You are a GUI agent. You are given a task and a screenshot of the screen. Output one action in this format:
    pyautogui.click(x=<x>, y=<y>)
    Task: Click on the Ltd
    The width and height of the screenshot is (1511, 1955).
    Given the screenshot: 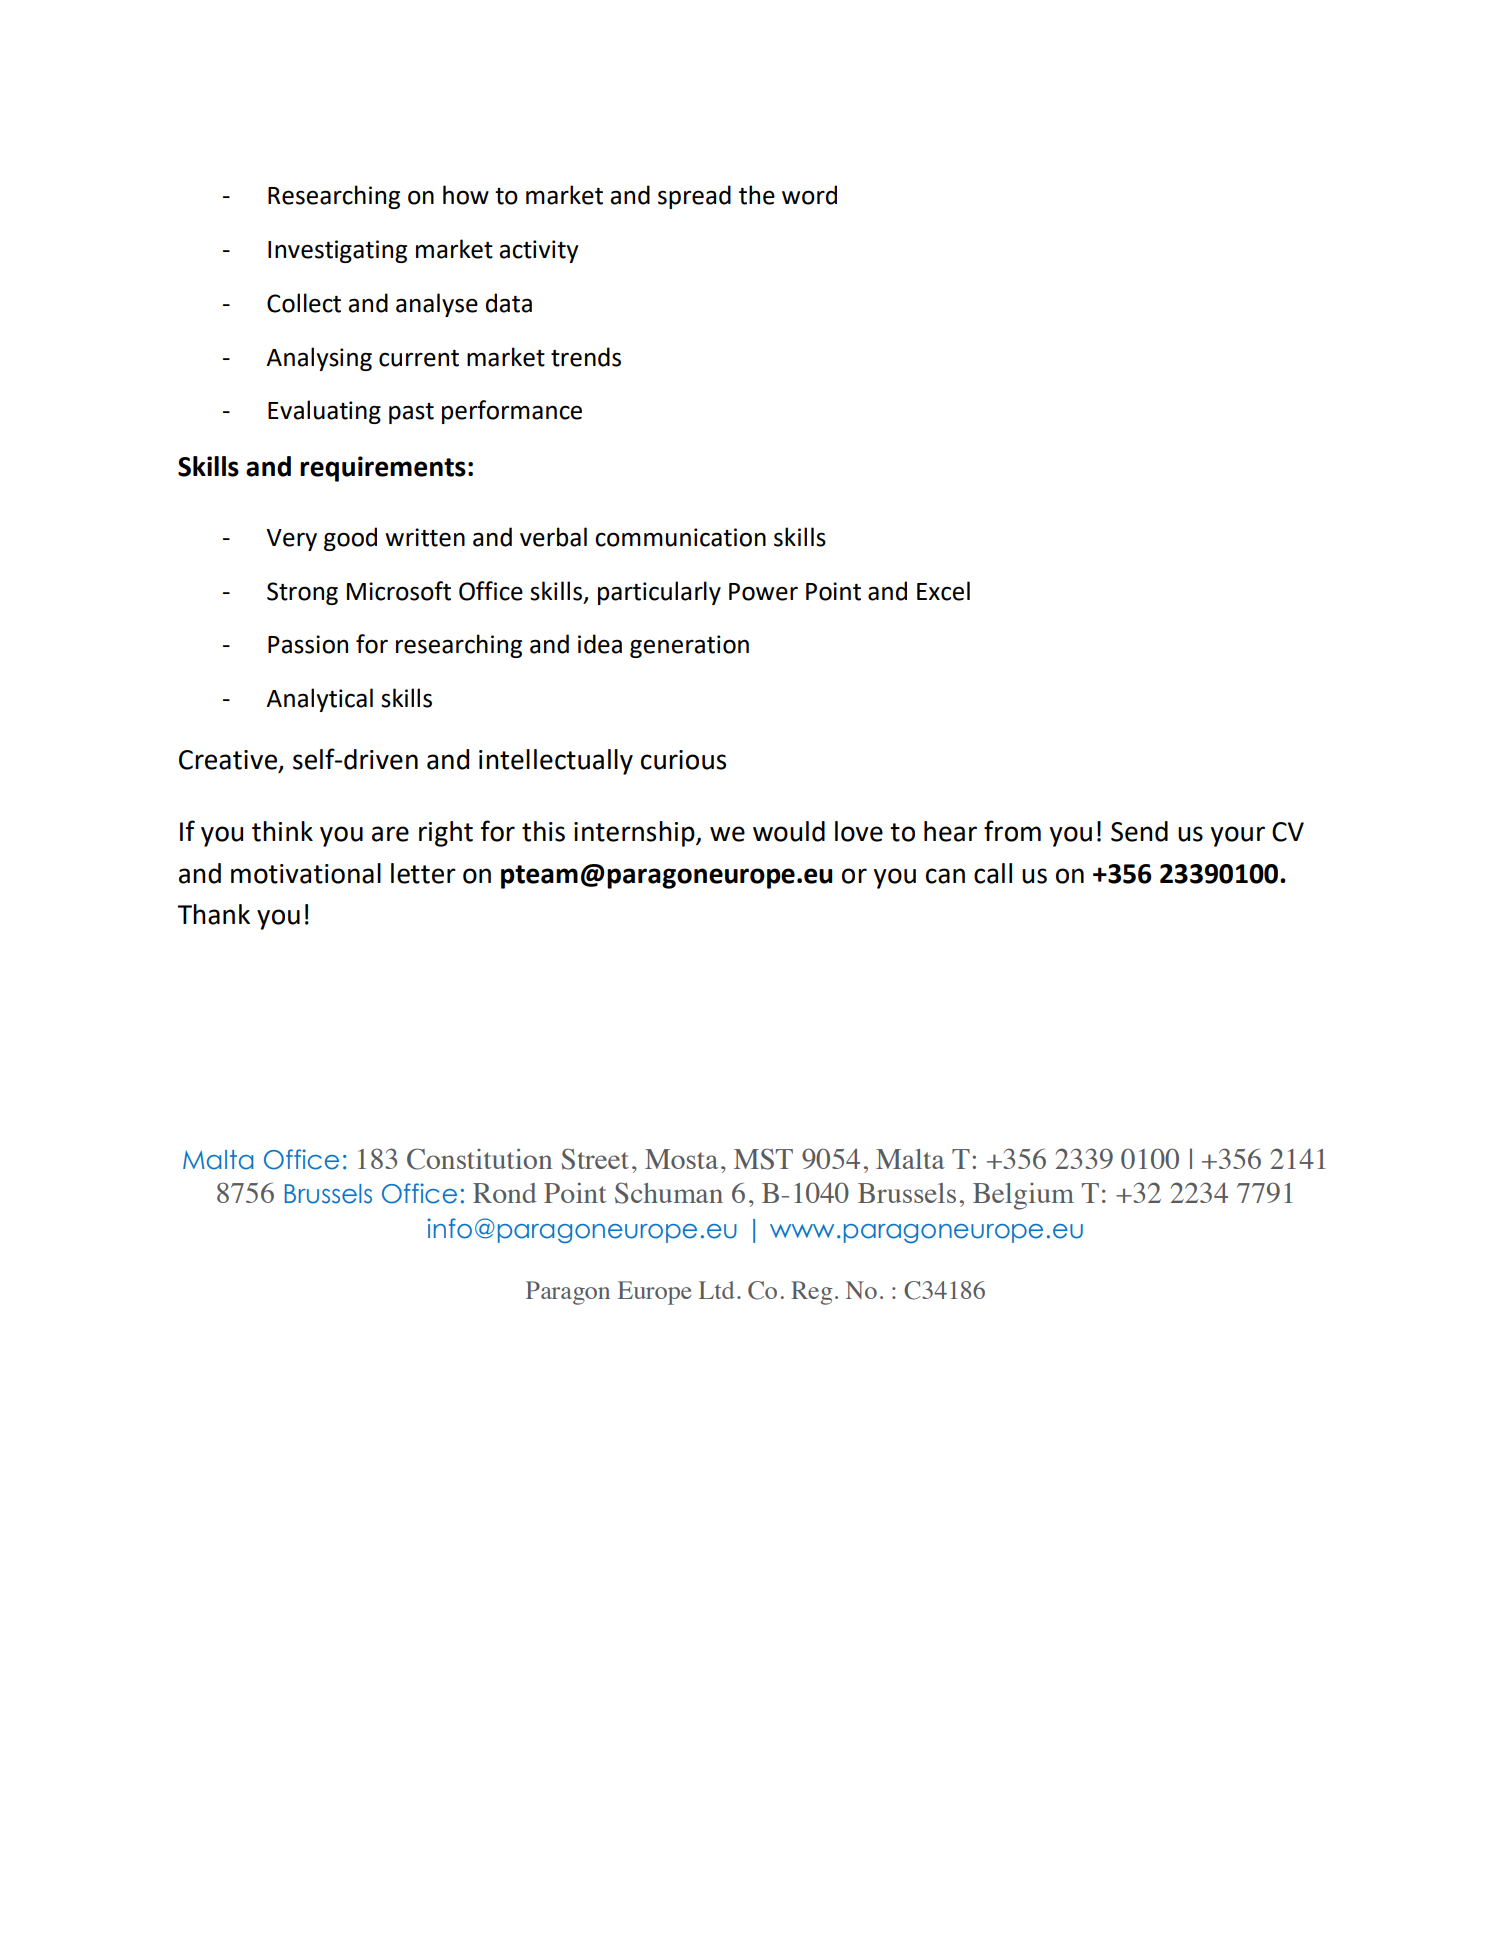 What is the action you would take?
    pyautogui.click(x=716, y=1290)
